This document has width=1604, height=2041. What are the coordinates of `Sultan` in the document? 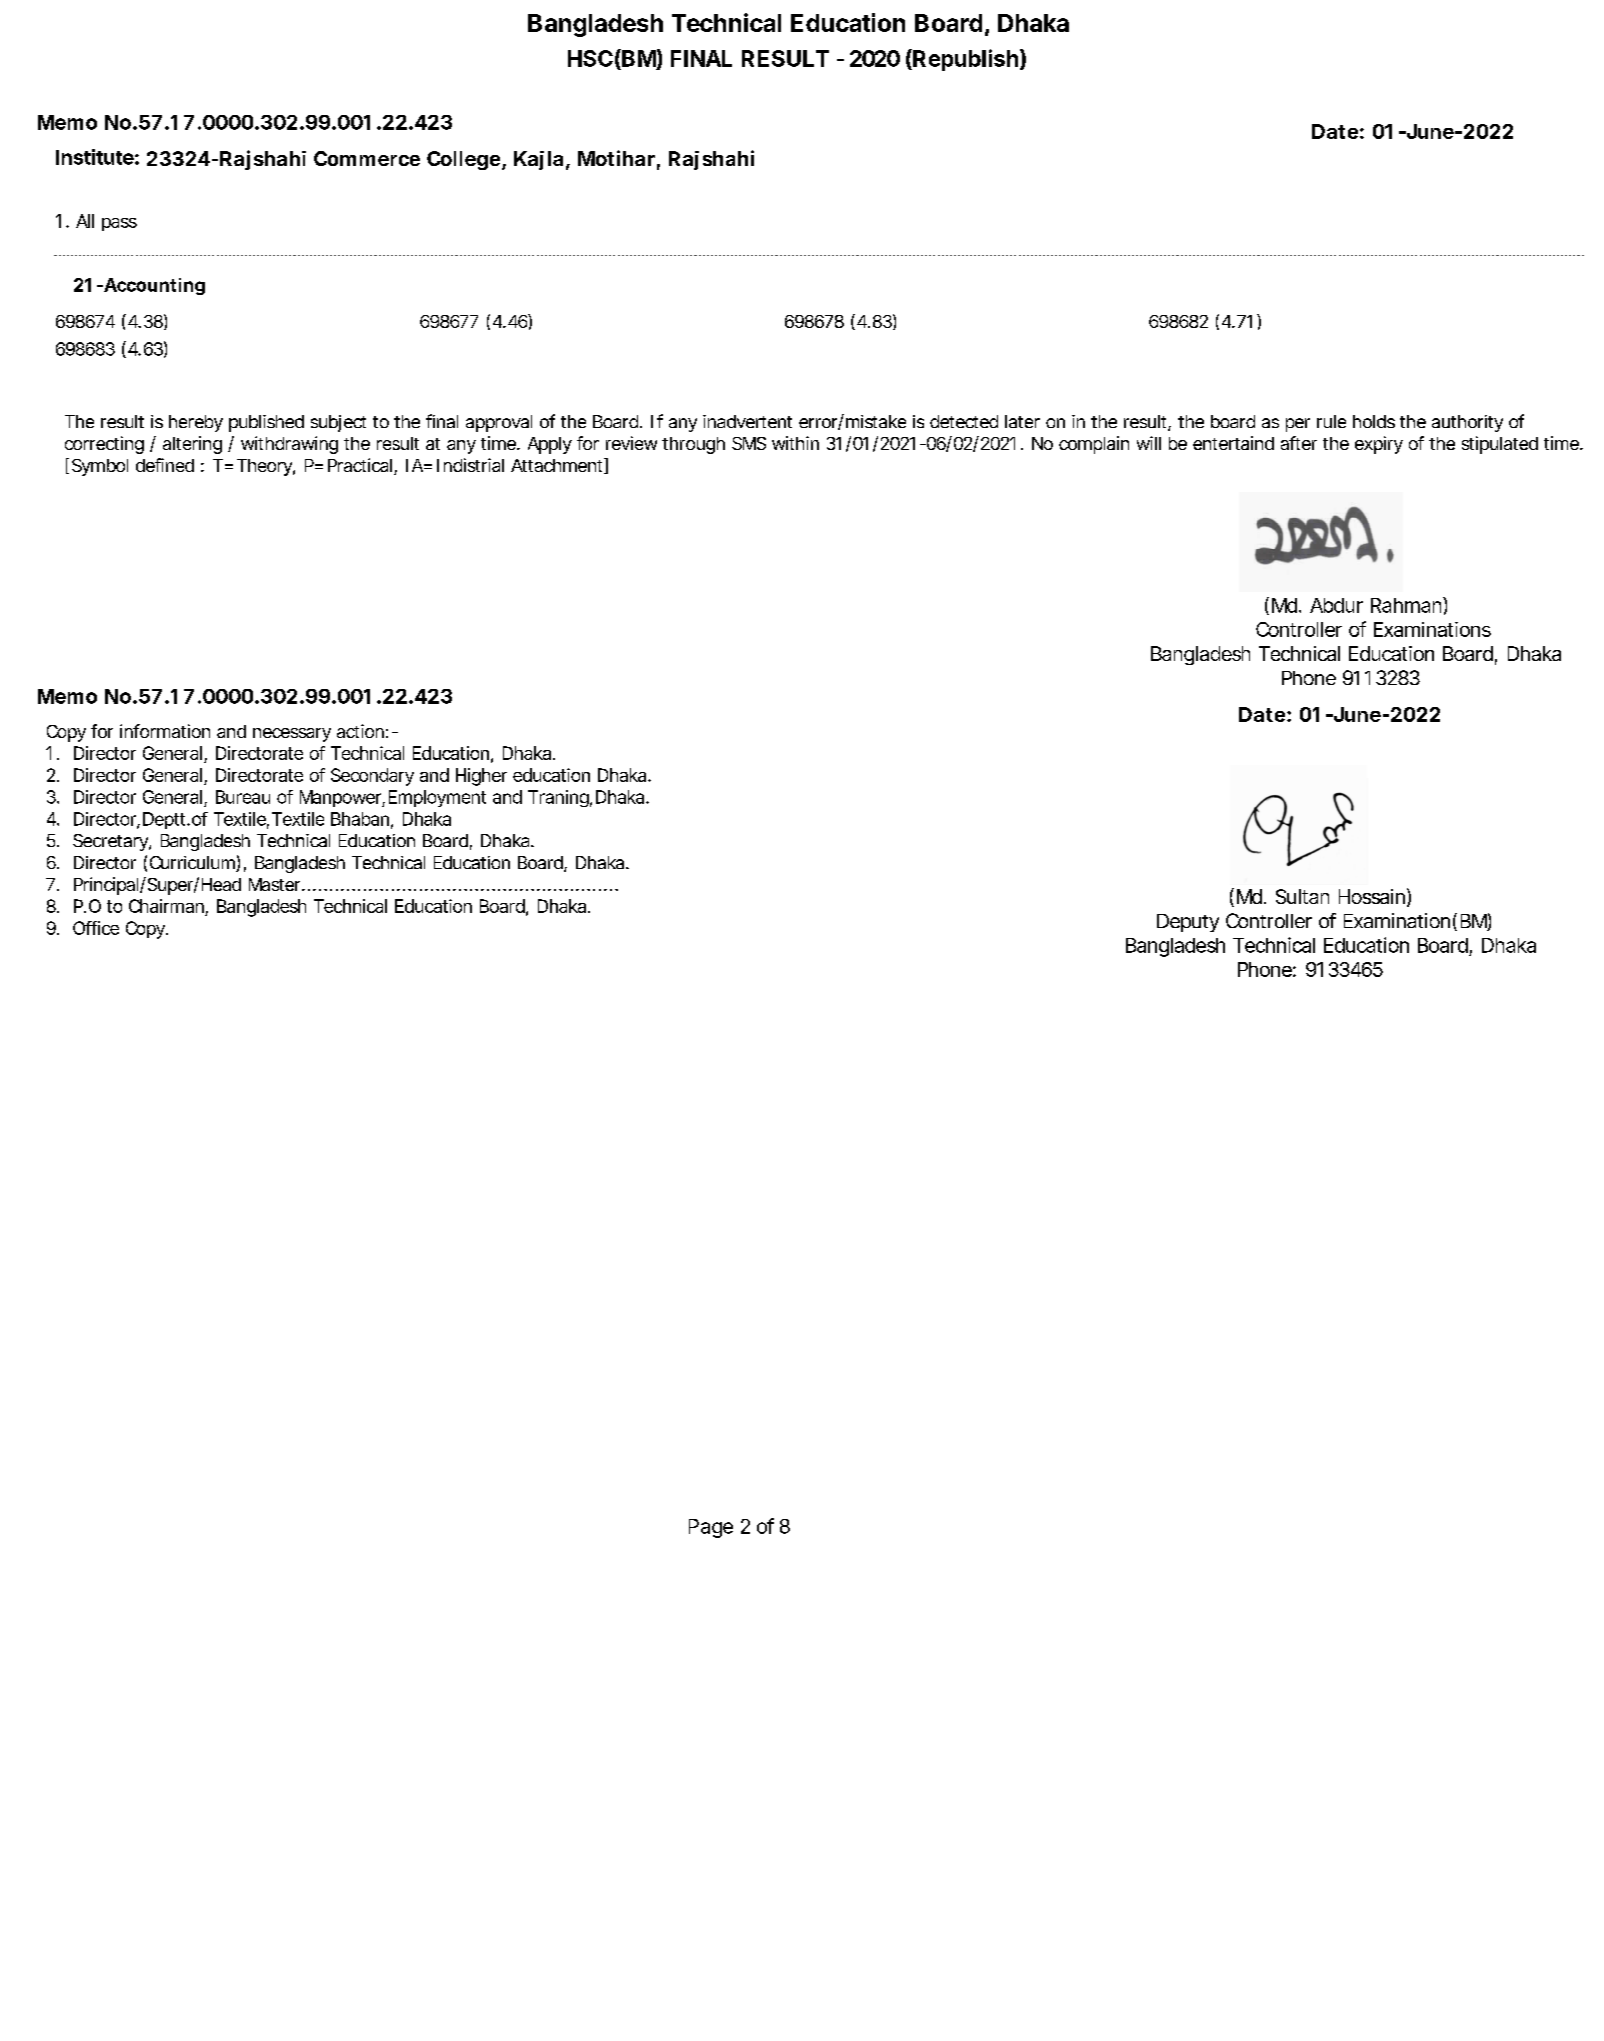 It's located at (1302, 896).
